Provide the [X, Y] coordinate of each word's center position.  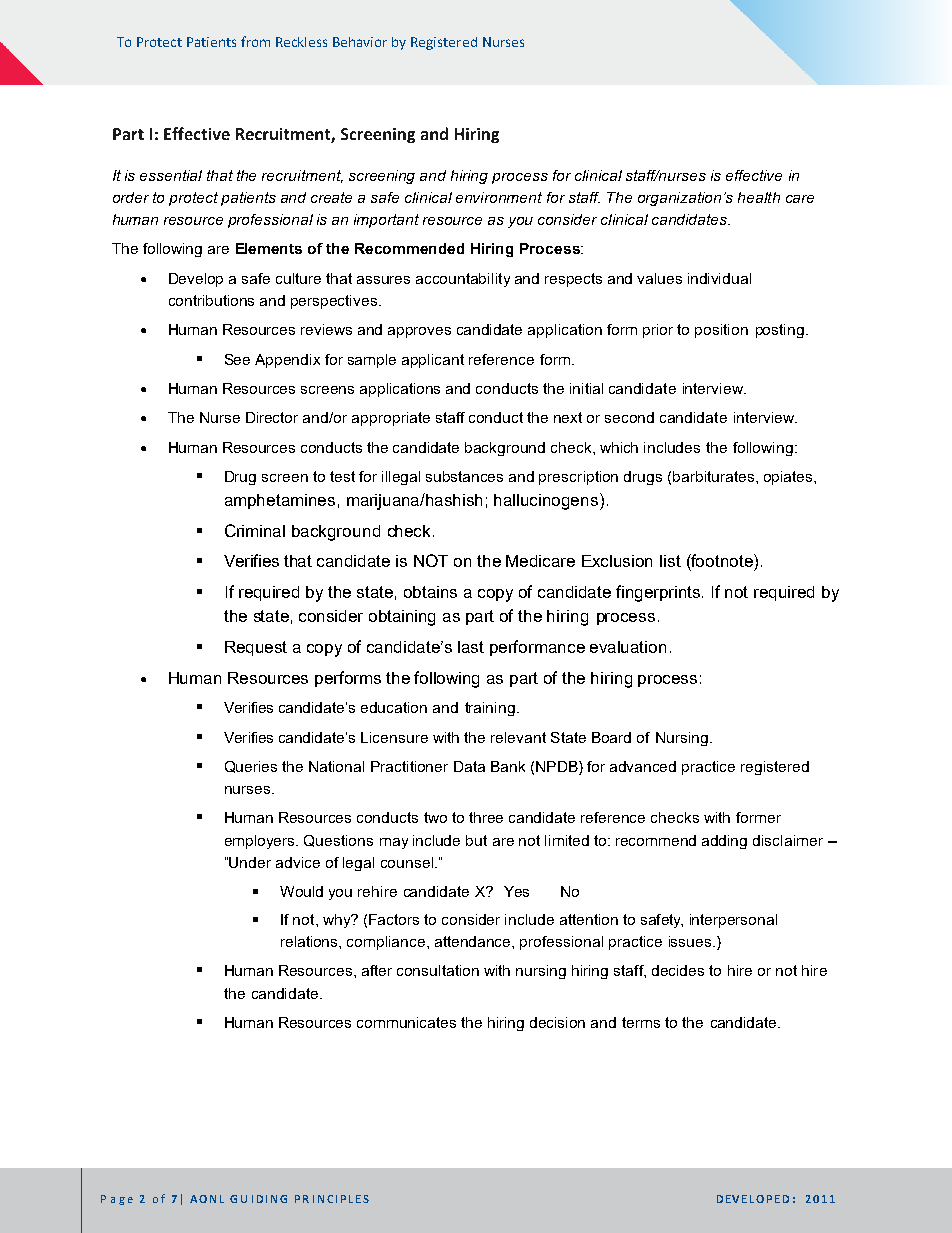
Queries [251, 767]
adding [724, 842]
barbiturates [715, 476]
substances [464, 476]
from [255, 41]
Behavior [360, 42]
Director [272, 417]
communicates [406, 1022]
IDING [269, 1199]
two [435, 817]
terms [641, 1022]
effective [754, 175]
